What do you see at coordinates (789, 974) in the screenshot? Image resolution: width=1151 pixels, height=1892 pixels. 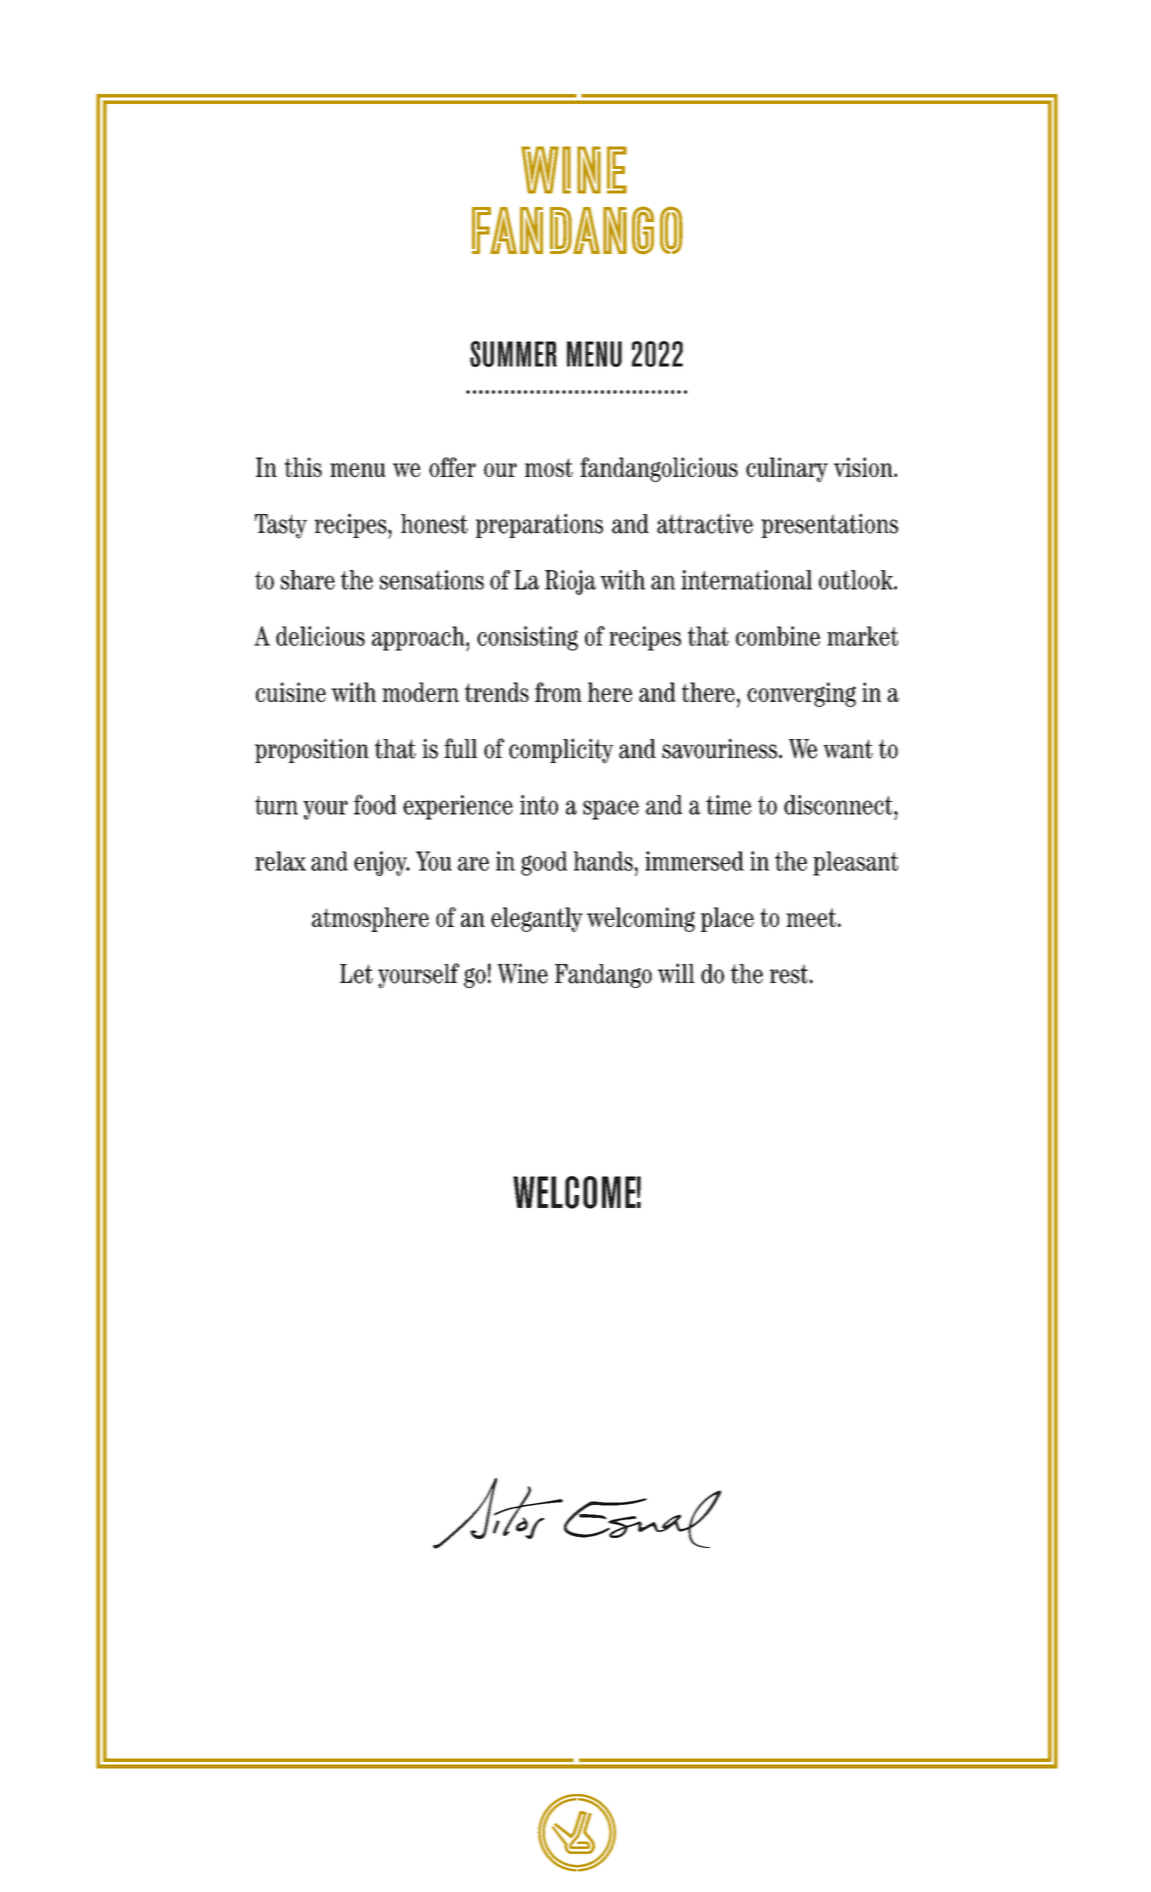 I see `rest` at bounding box center [789, 974].
